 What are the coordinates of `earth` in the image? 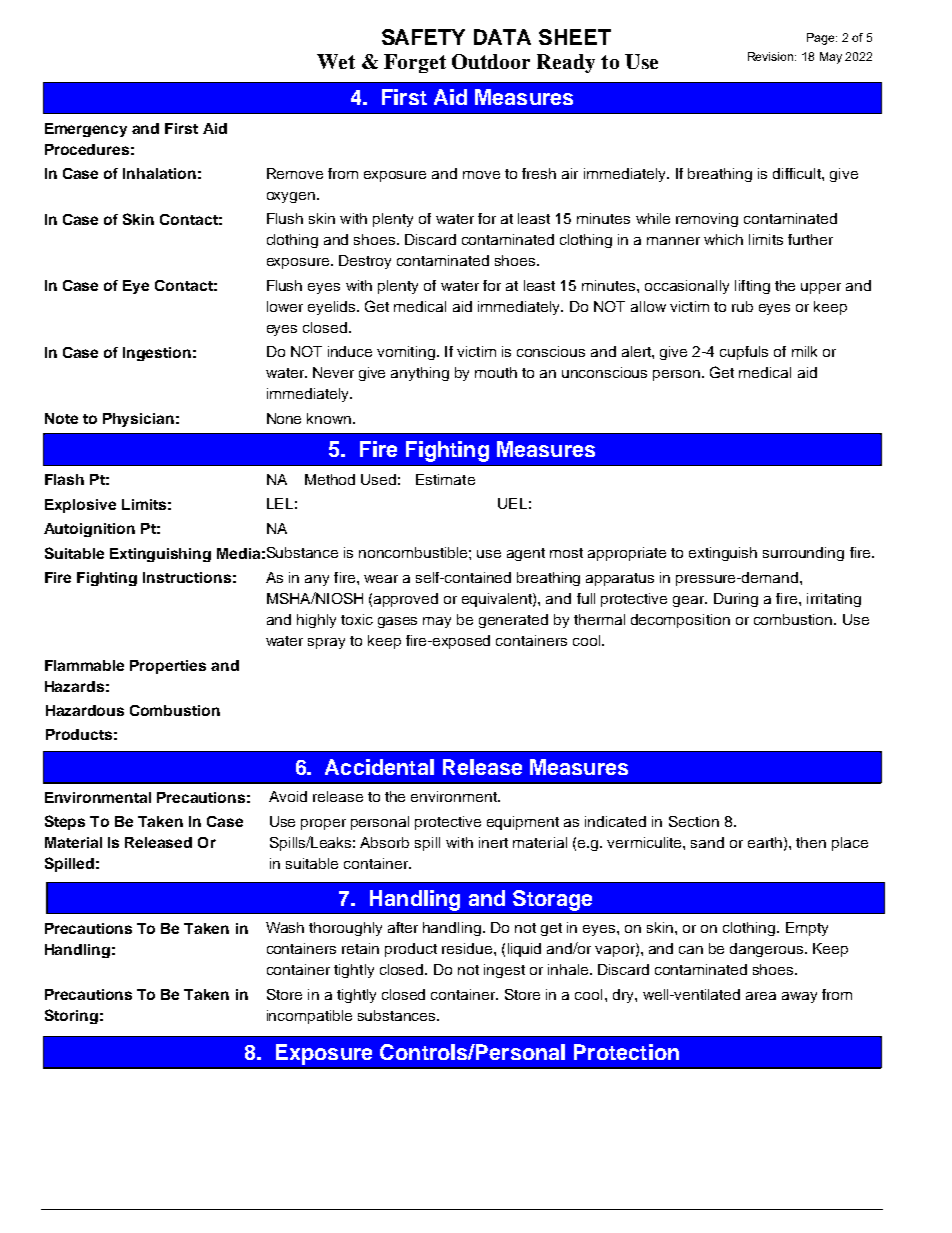 It's located at (765, 842).
